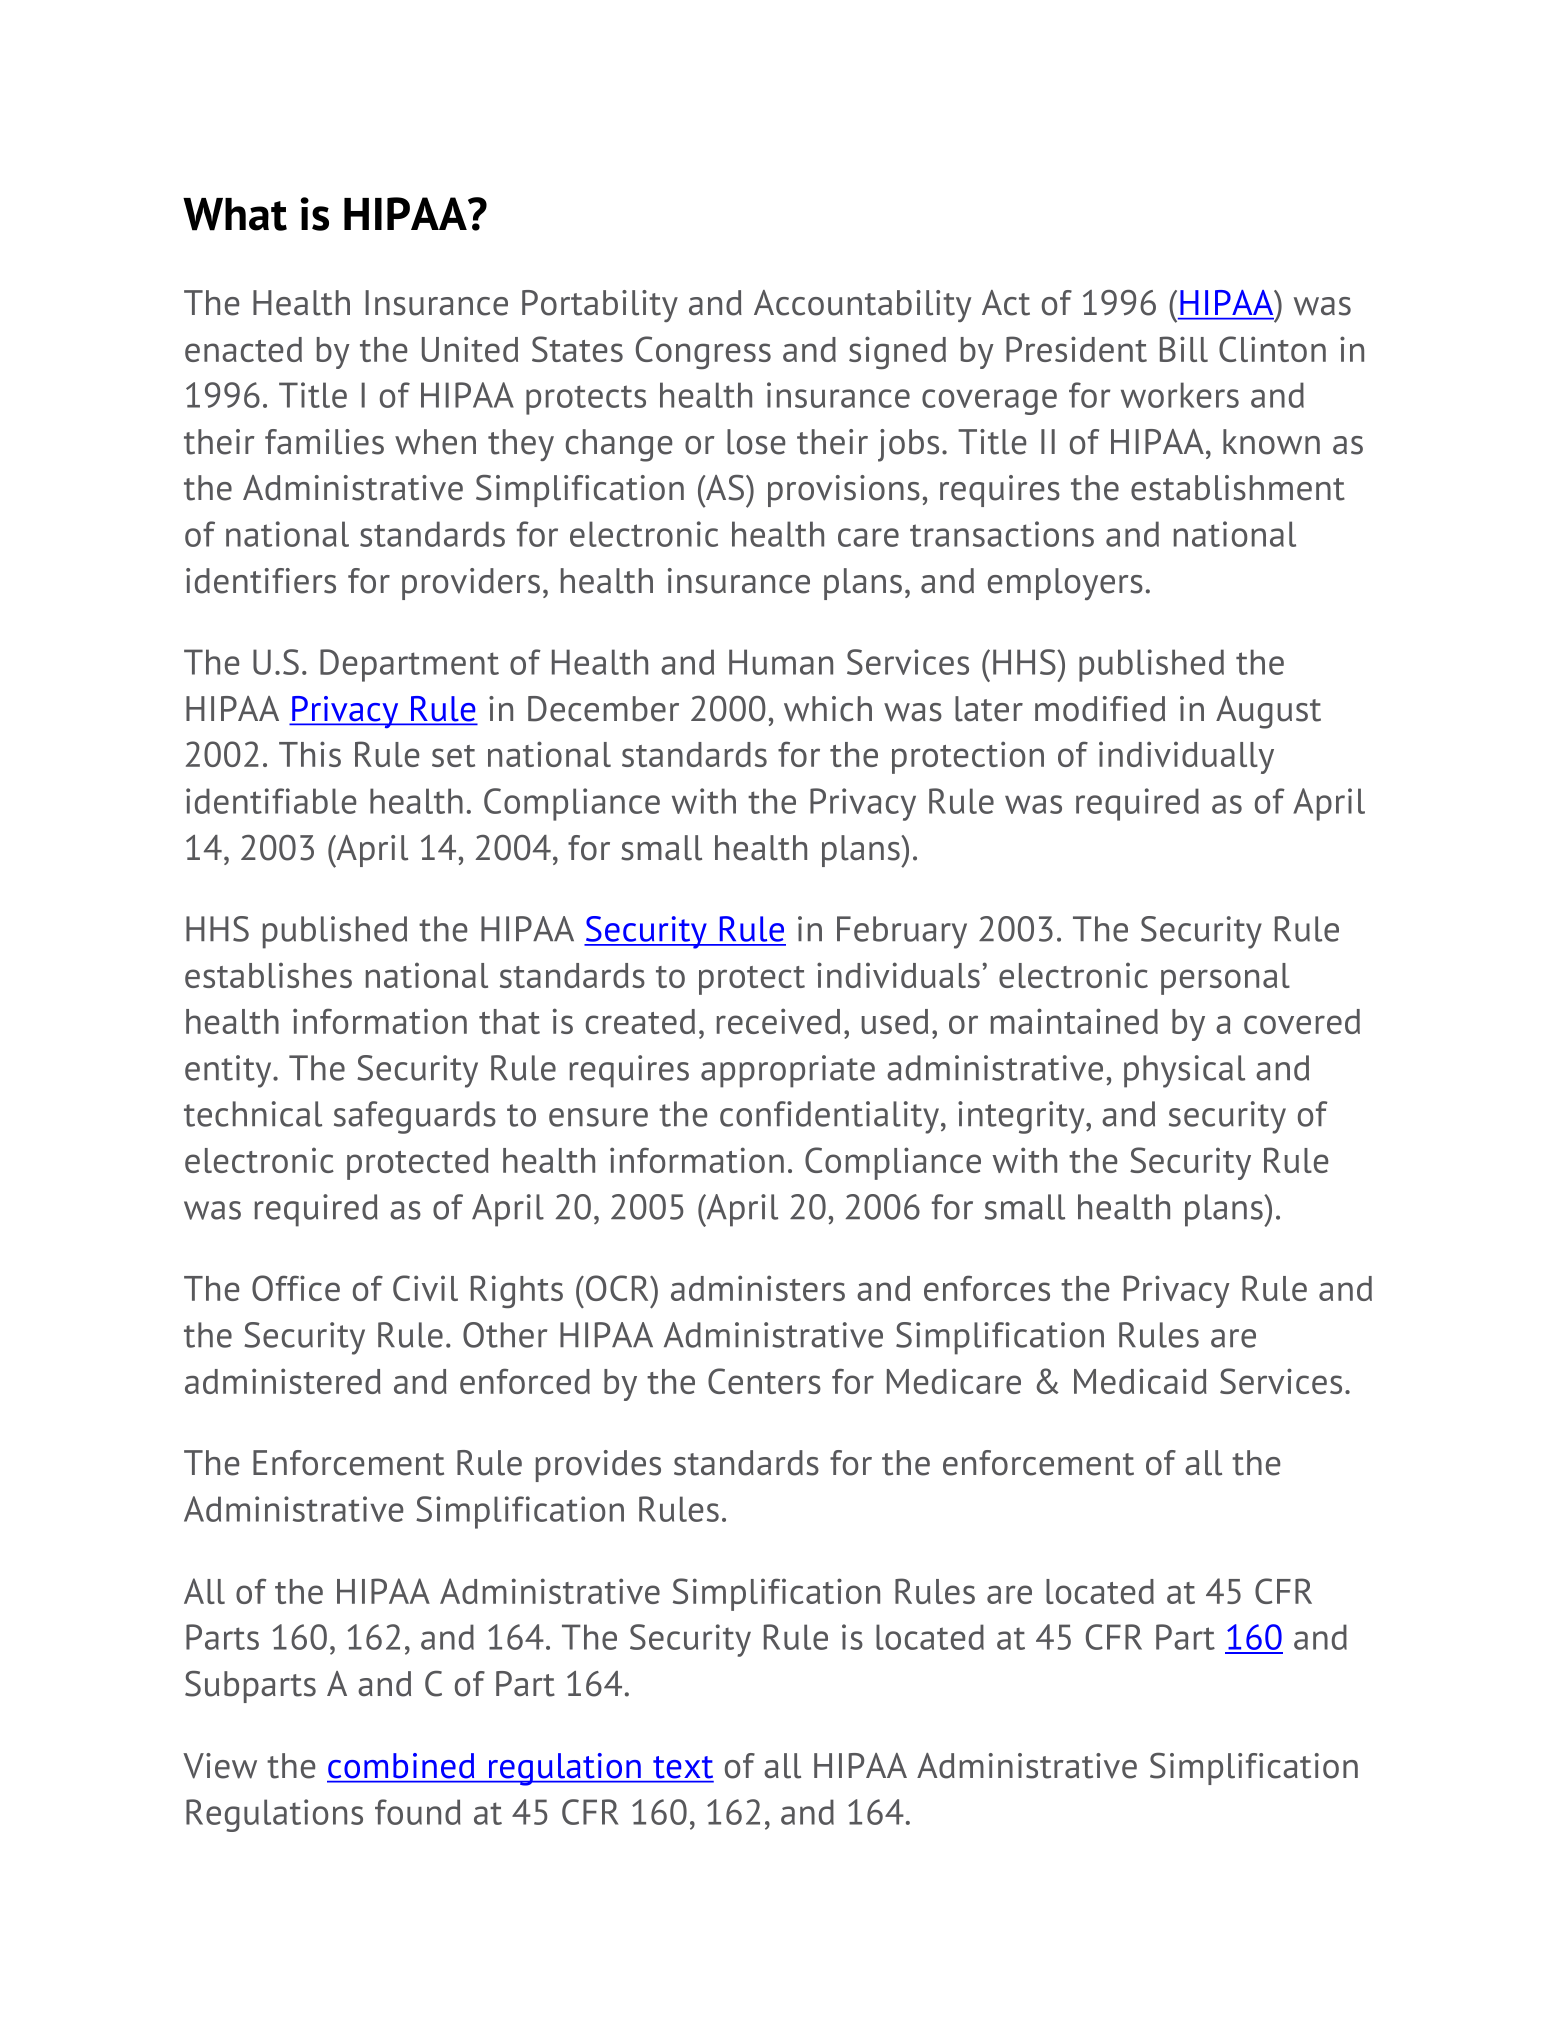 This document has width=1561, height=2020. What do you see at coordinates (862, 306) in the document?
I see `Accountability` at bounding box center [862, 306].
